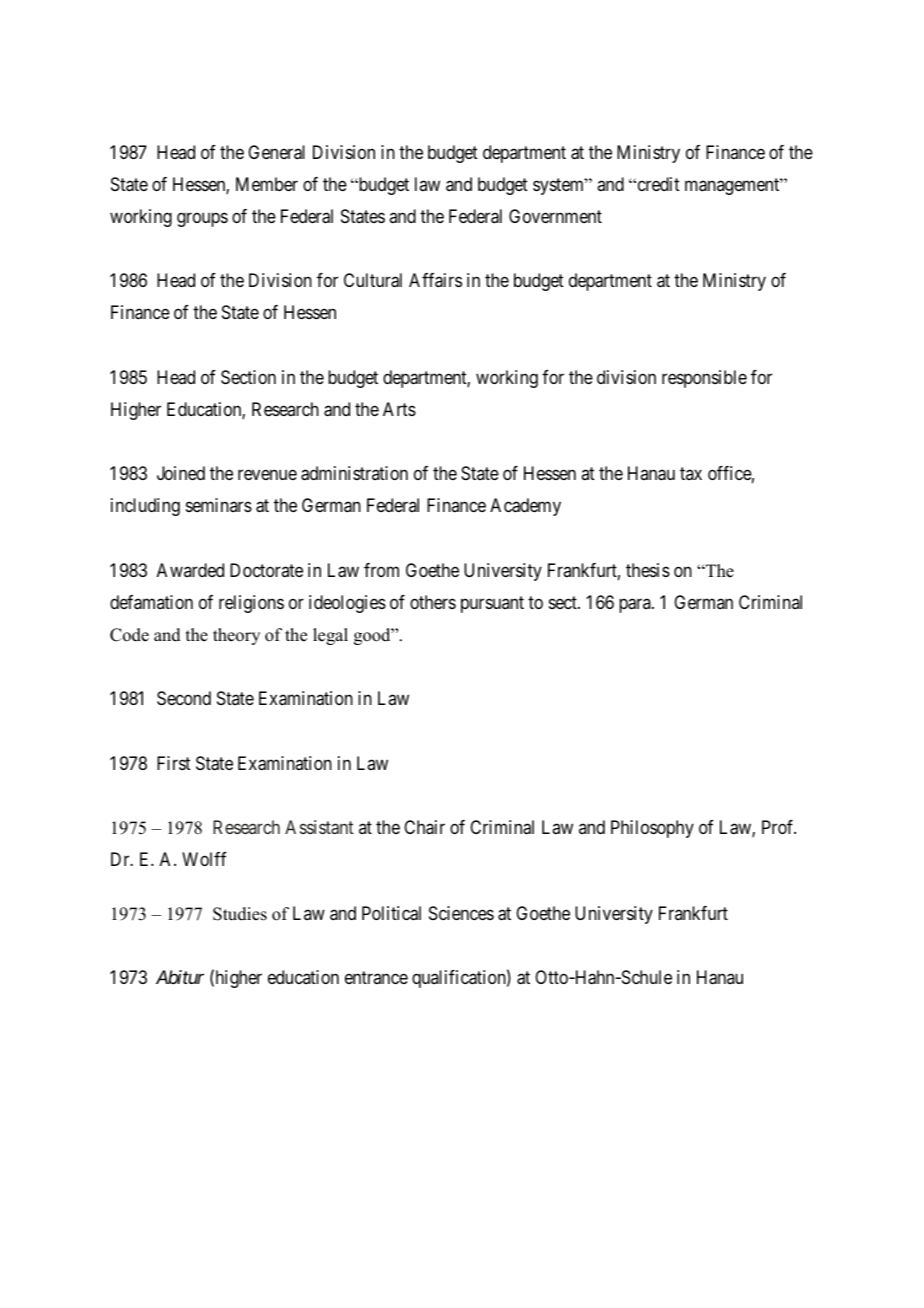 The width and height of the page is (924, 1308). What do you see at coordinates (267, 184) in the page?
I see `Member` at bounding box center [267, 184].
